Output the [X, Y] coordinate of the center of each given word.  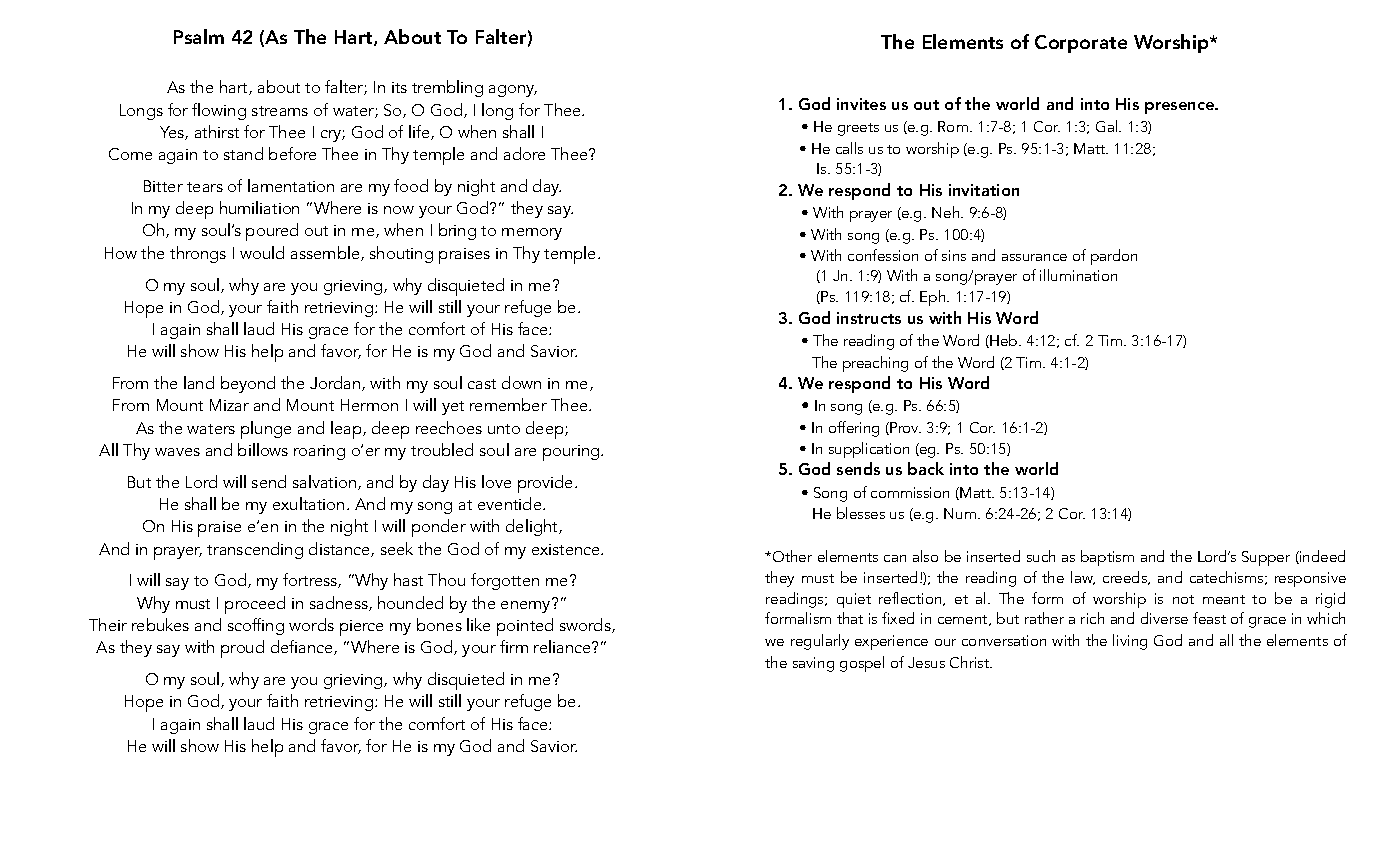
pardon [1114, 257]
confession [883, 255]
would [262, 252]
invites [861, 104]
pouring [572, 453]
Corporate [1081, 44]
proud [242, 649]
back [926, 468]
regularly [820, 642]
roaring [319, 452]
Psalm [199, 36]
